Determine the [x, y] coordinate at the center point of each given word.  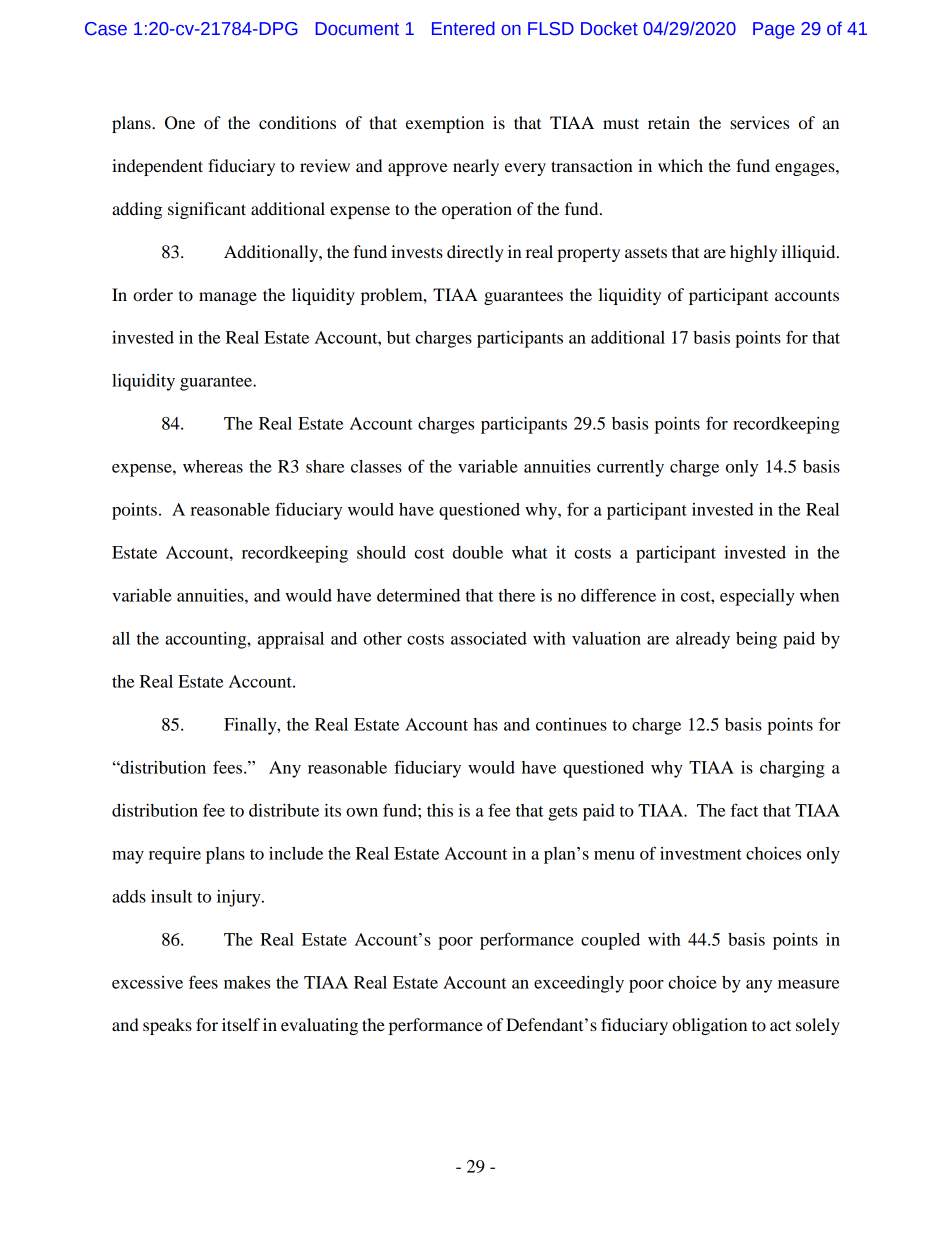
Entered [463, 28]
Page [774, 30]
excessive [147, 982]
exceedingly [579, 984]
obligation [709, 1026]
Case [106, 29]
